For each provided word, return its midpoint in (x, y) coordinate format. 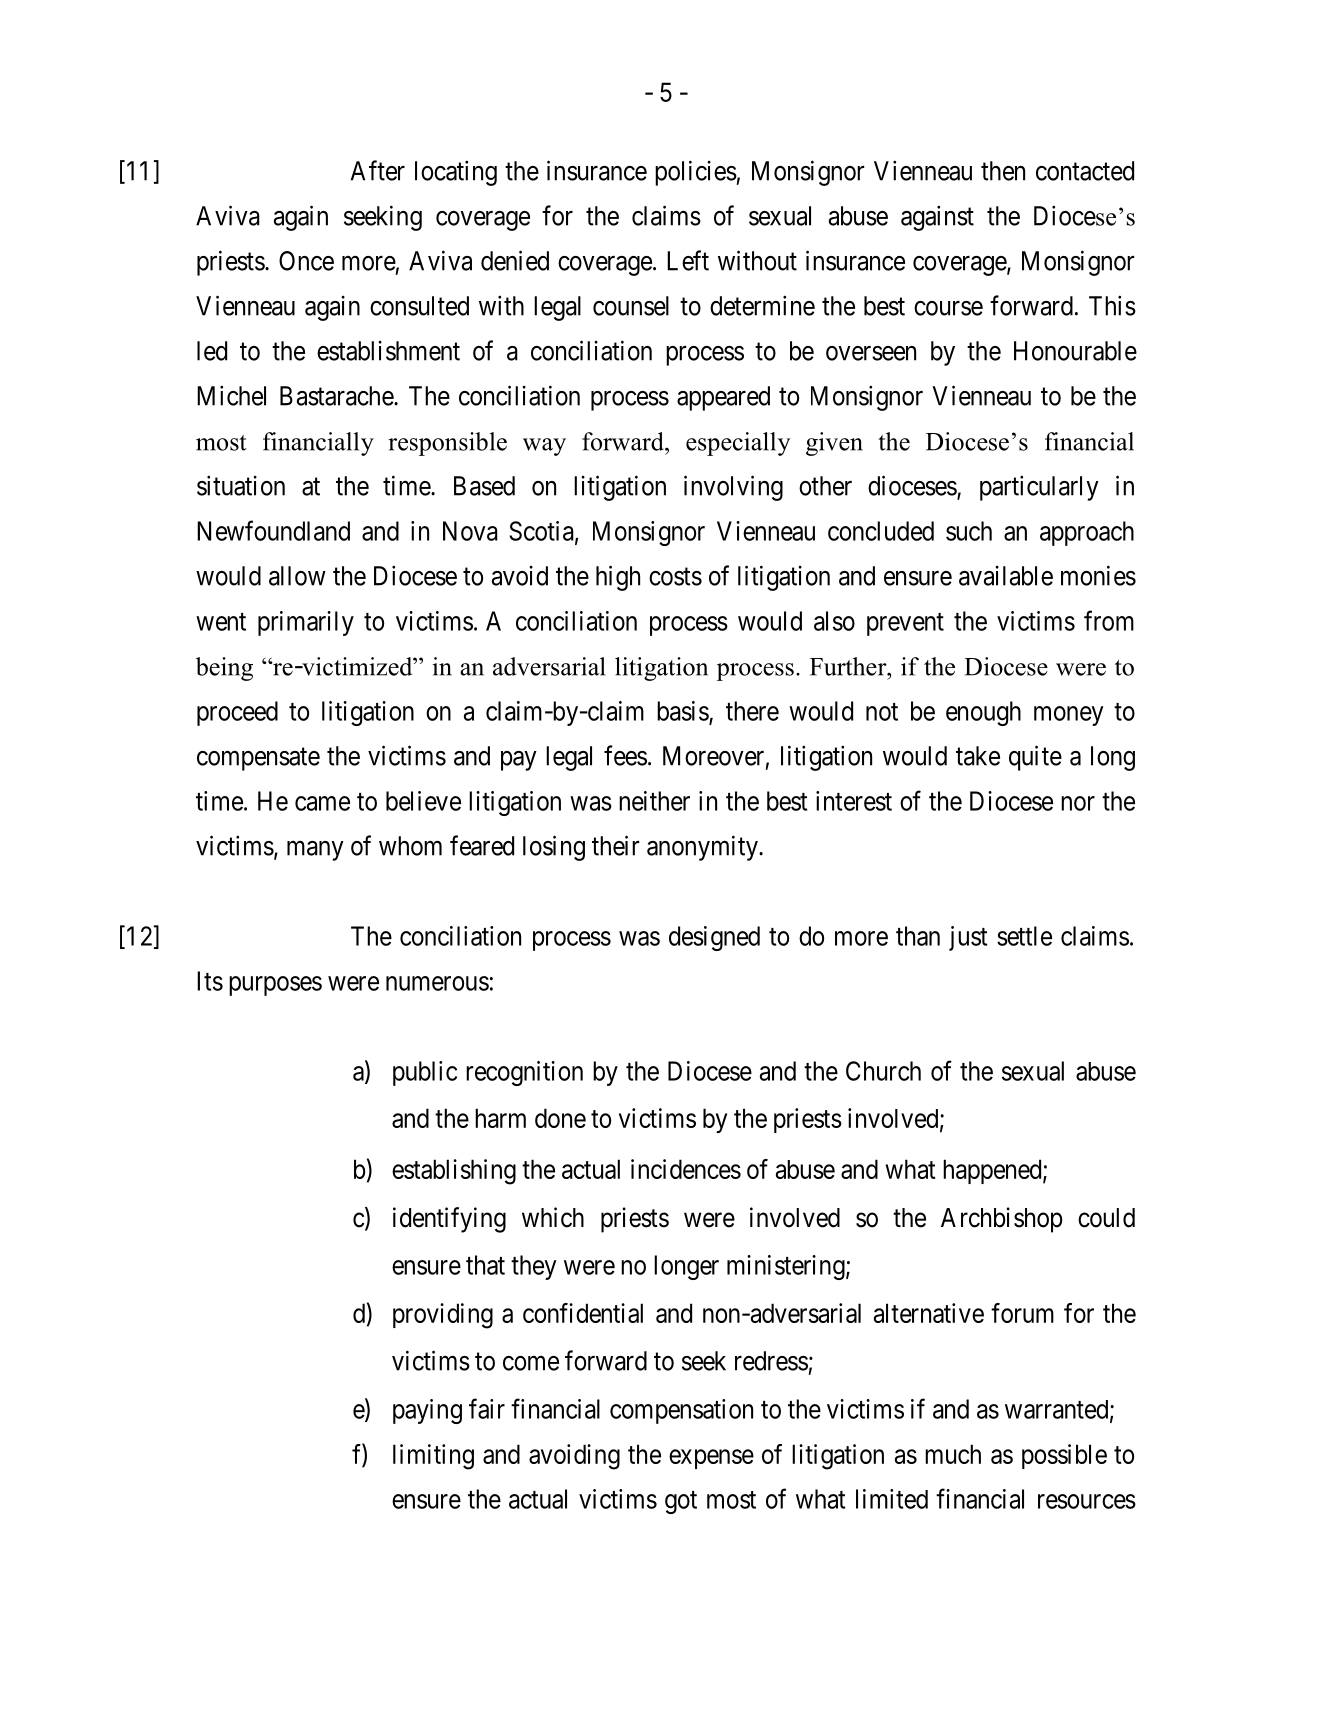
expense (711, 1459)
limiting (433, 1457)
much (953, 1454)
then (1003, 171)
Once (306, 261)
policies (696, 173)
